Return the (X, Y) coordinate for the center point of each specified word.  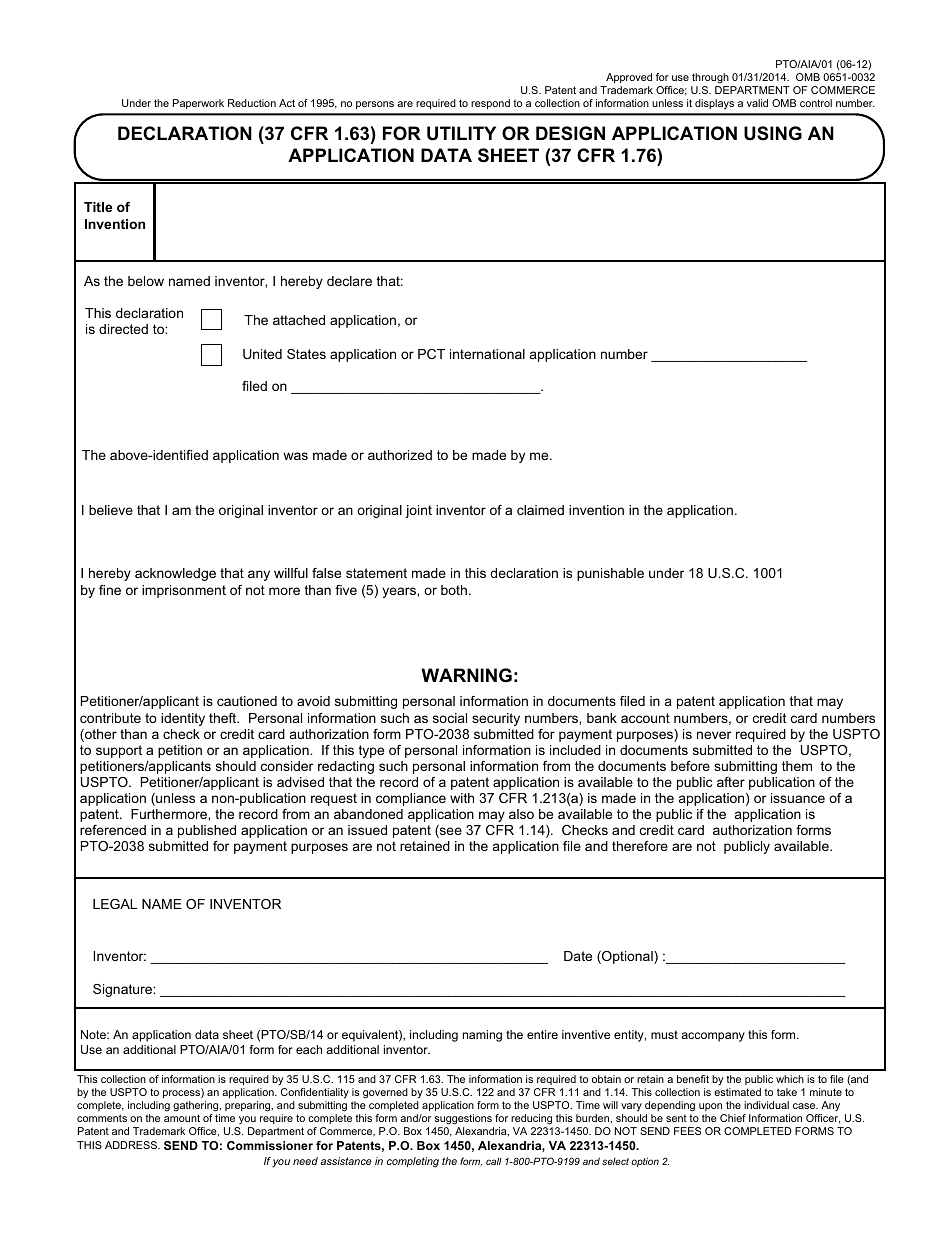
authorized (400, 455)
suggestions (463, 1119)
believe (111, 510)
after (731, 782)
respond (490, 104)
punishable (610, 574)
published (207, 831)
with (462, 798)
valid (757, 103)
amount (182, 1118)
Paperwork (198, 104)
